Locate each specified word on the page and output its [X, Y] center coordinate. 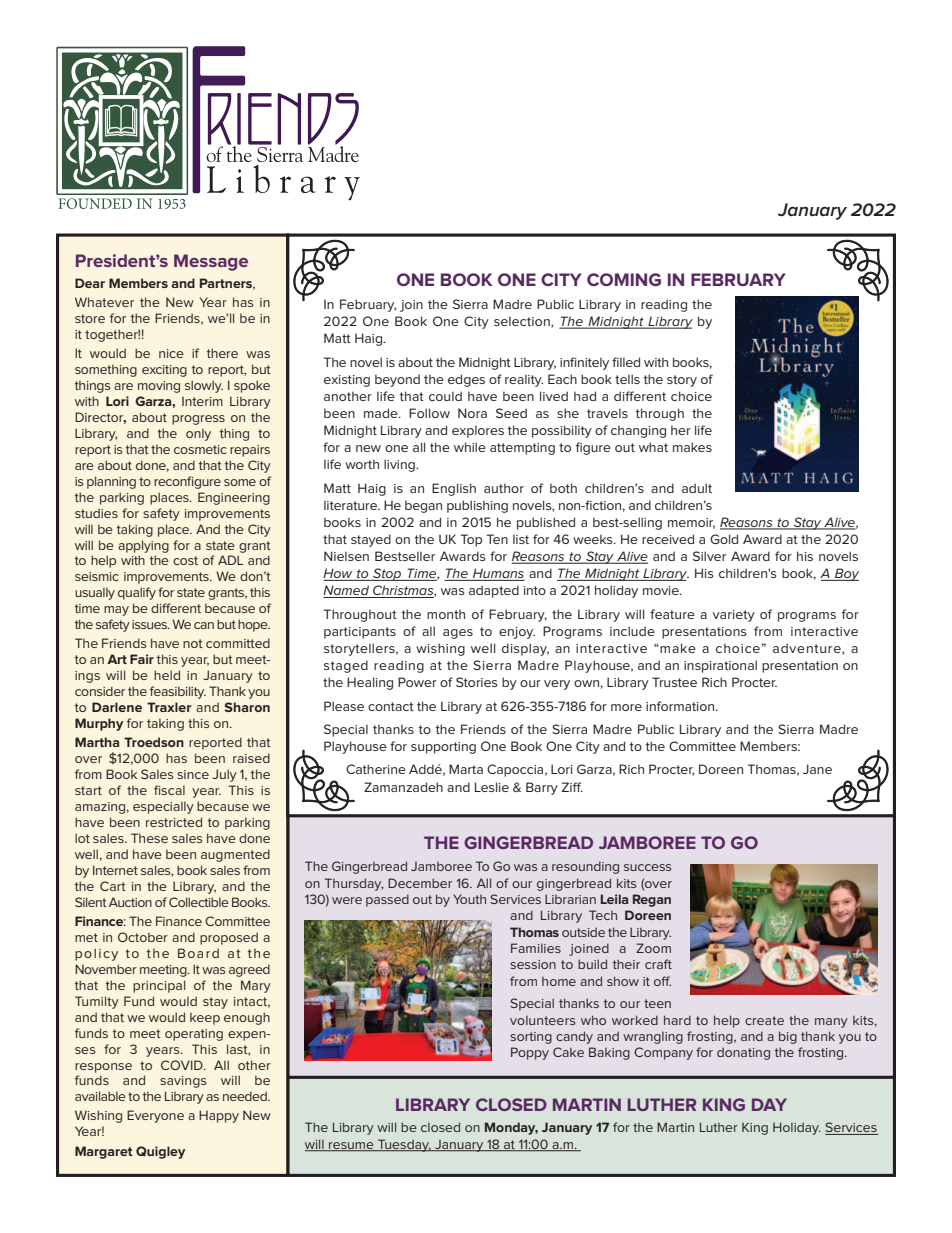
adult [697, 488]
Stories [477, 682]
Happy [219, 1116]
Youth [469, 899]
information [681, 706]
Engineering [234, 498]
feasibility [178, 692]
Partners [227, 284]
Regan [652, 900]
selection [523, 322]
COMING [624, 279]
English [454, 489]
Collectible [199, 902]
